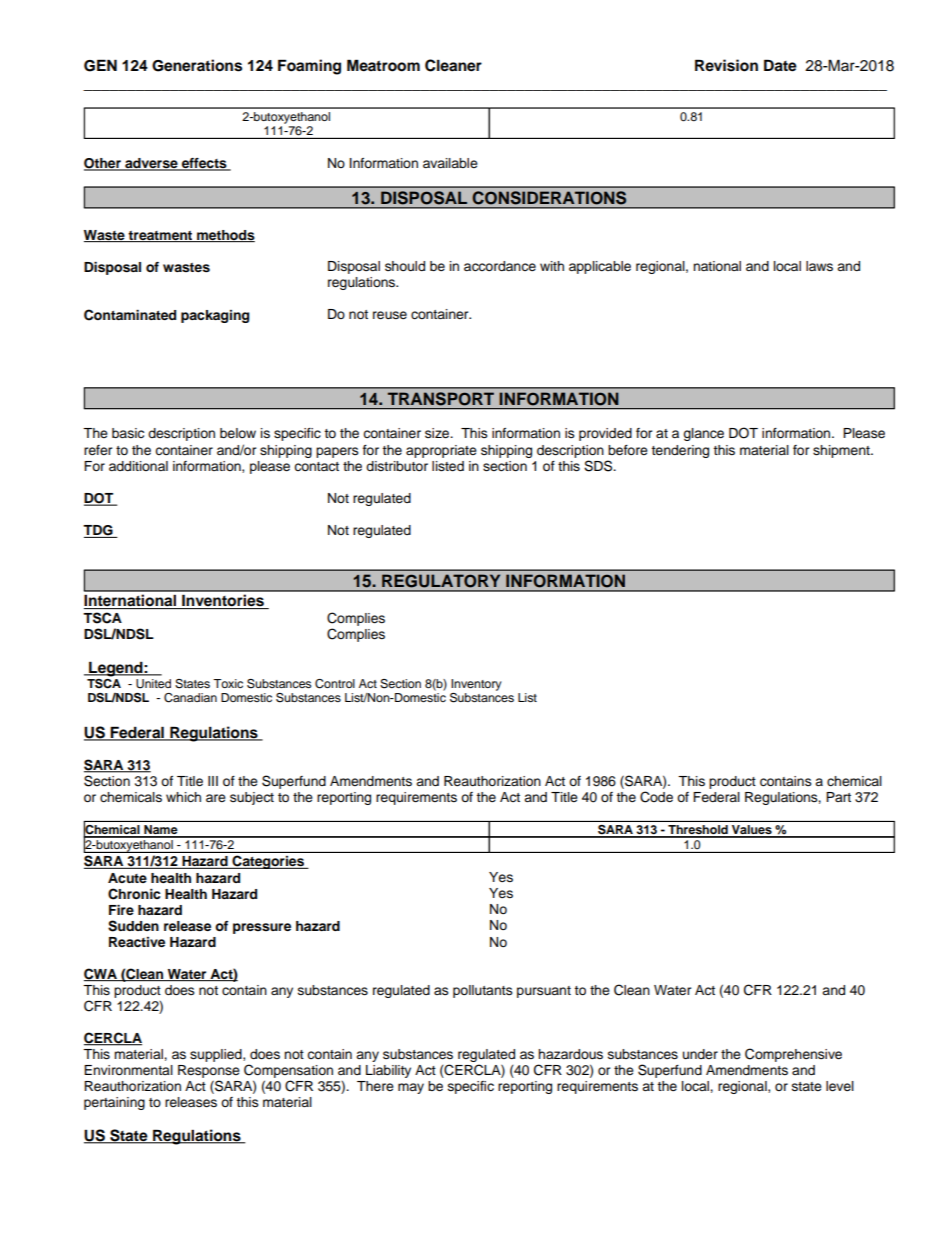 Image resolution: width=952 pixels, height=1233 pixels. Describe the element at coordinates (476, 685) in the page. I see `Inventory` at that location.
